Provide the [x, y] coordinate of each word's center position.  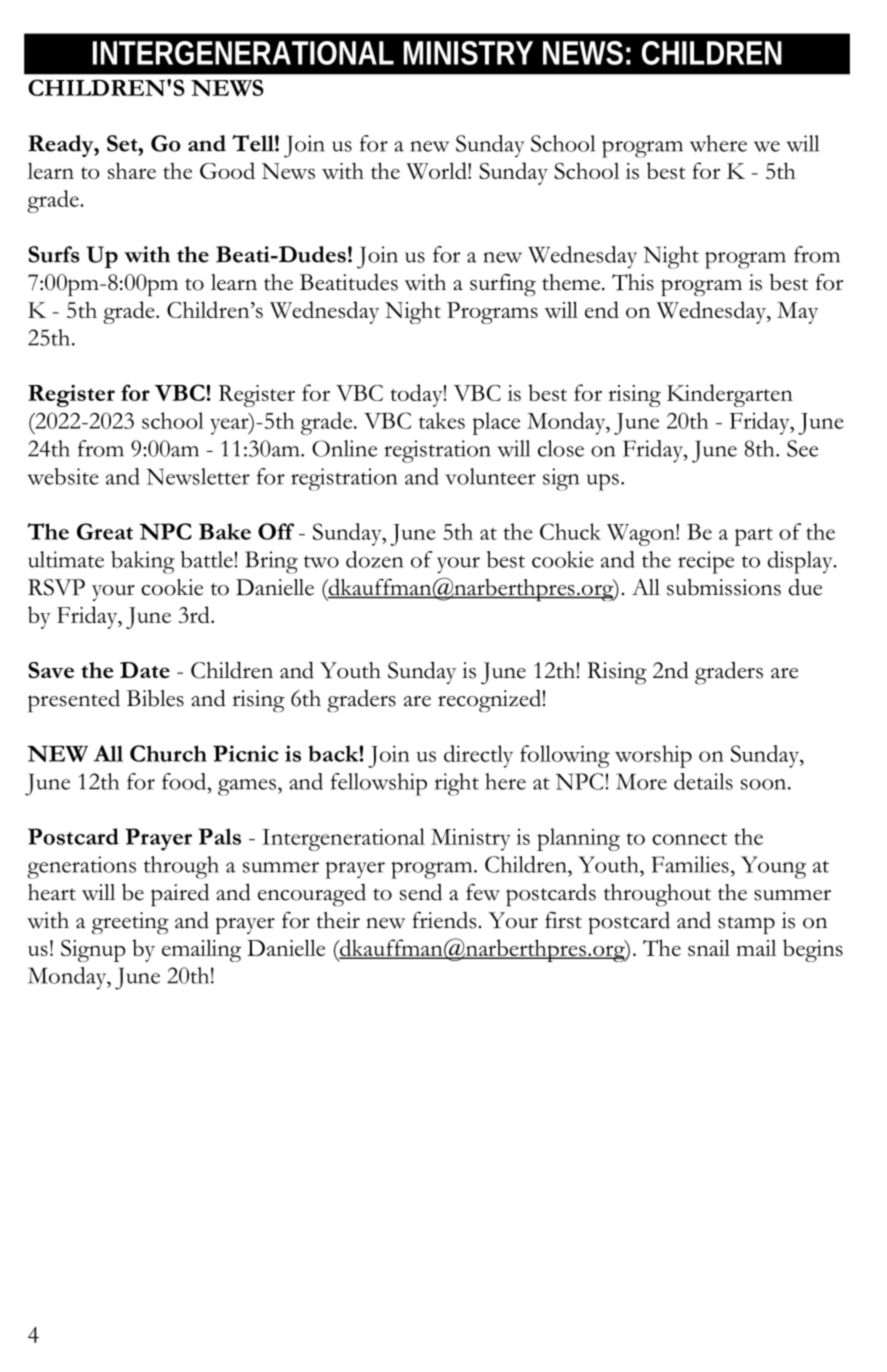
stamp [746, 925]
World [437, 171]
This [633, 282]
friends [444, 920]
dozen [374, 559]
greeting [130, 923]
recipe [706, 562]
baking [143, 562]
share [132, 170]
